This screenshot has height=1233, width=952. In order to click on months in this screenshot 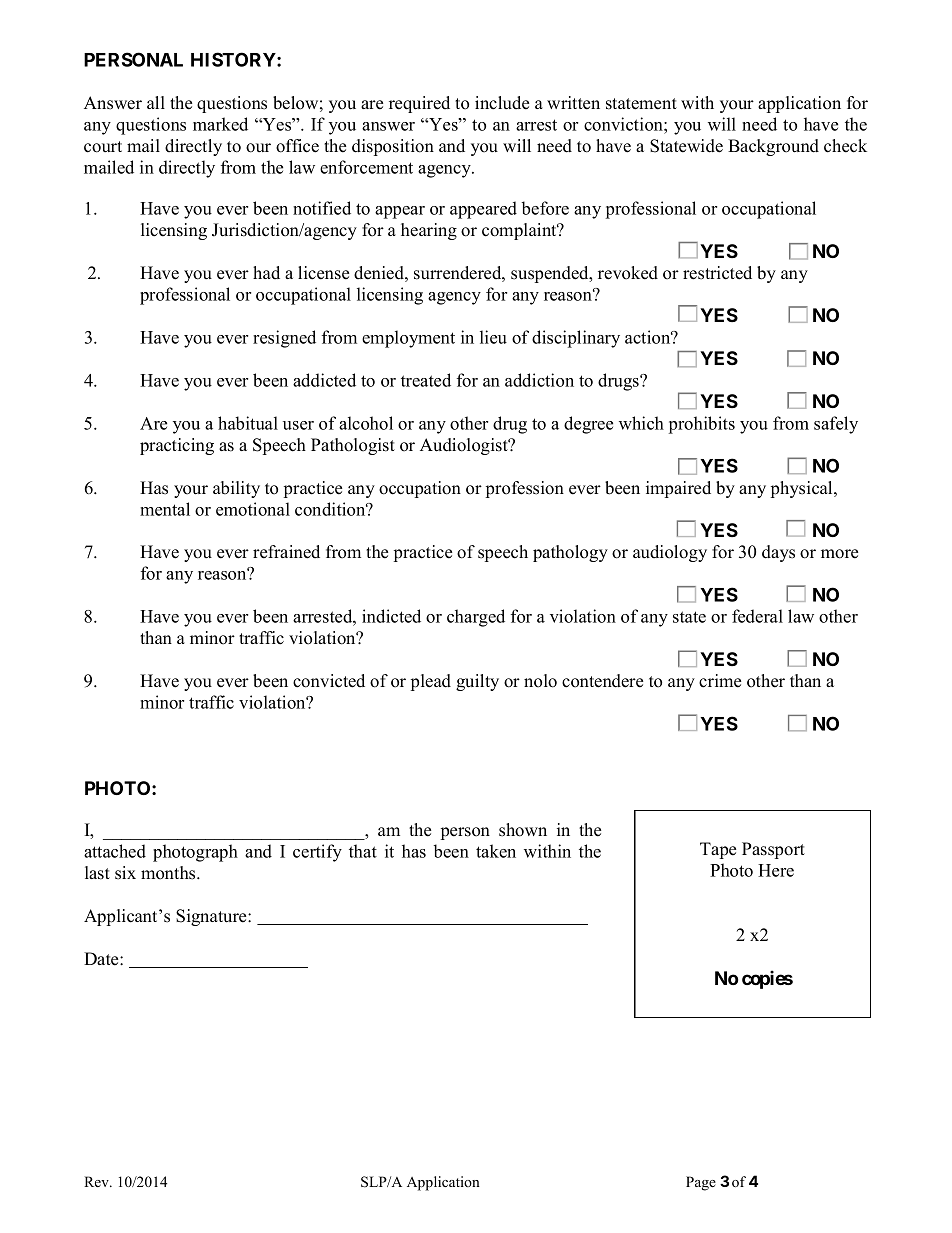, I will do `click(169, 873)`.
